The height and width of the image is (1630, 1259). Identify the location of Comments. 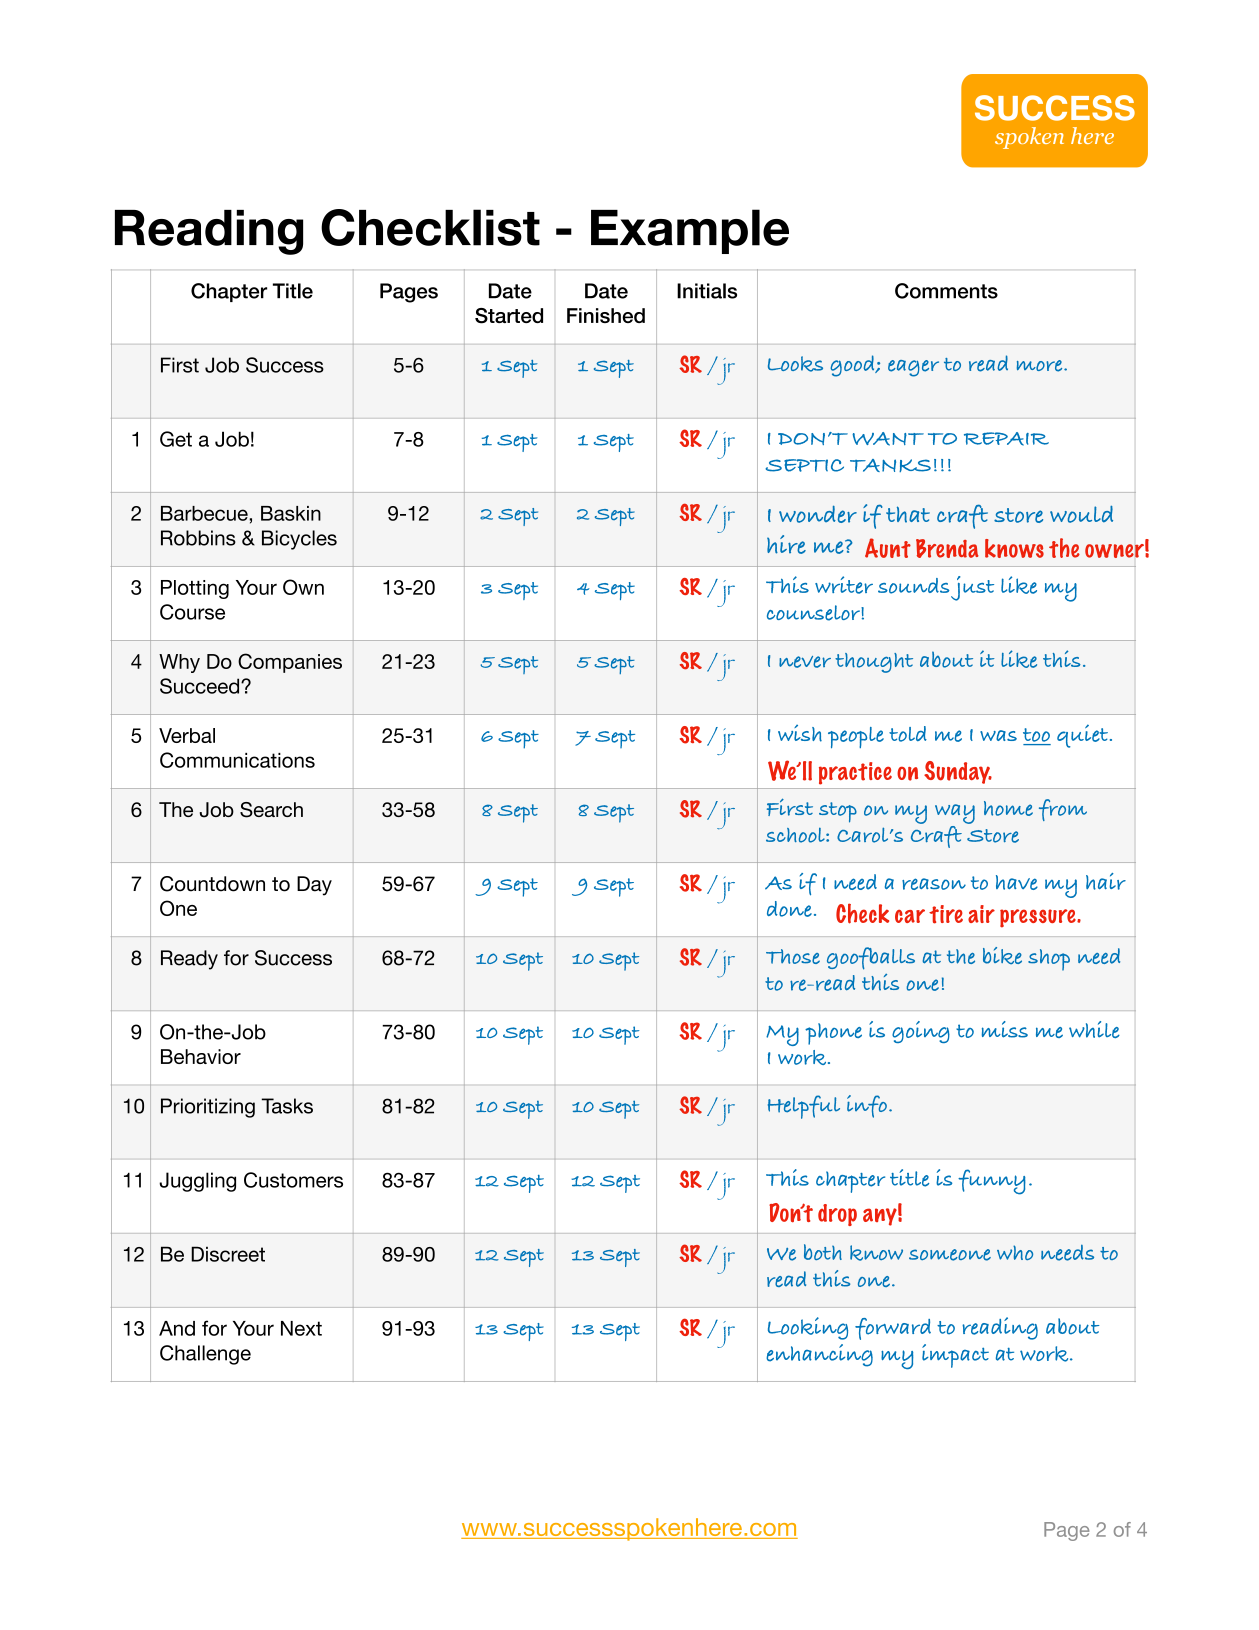
(946, 291).
